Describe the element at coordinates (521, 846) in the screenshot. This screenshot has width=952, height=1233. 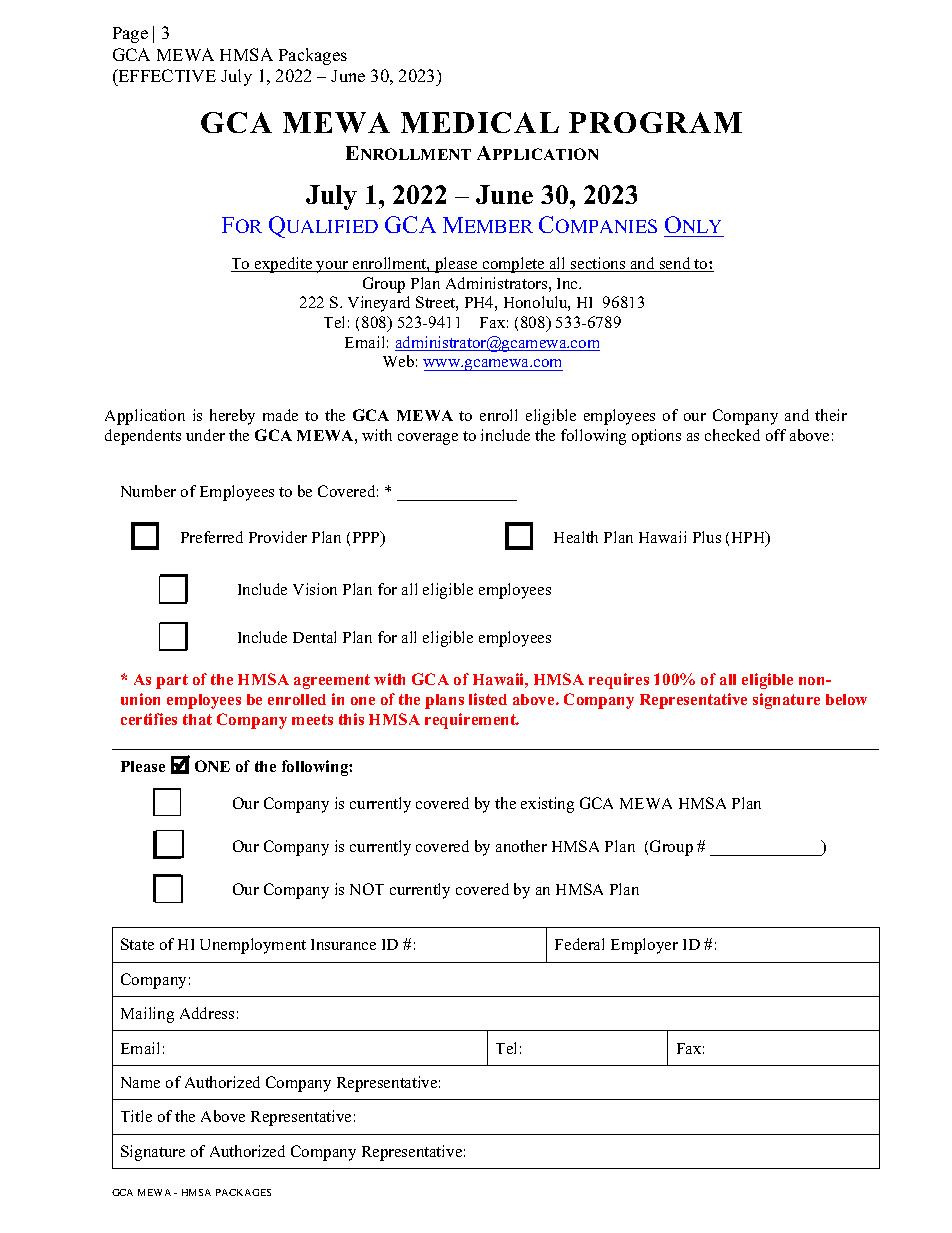
I see `another` at that location.
